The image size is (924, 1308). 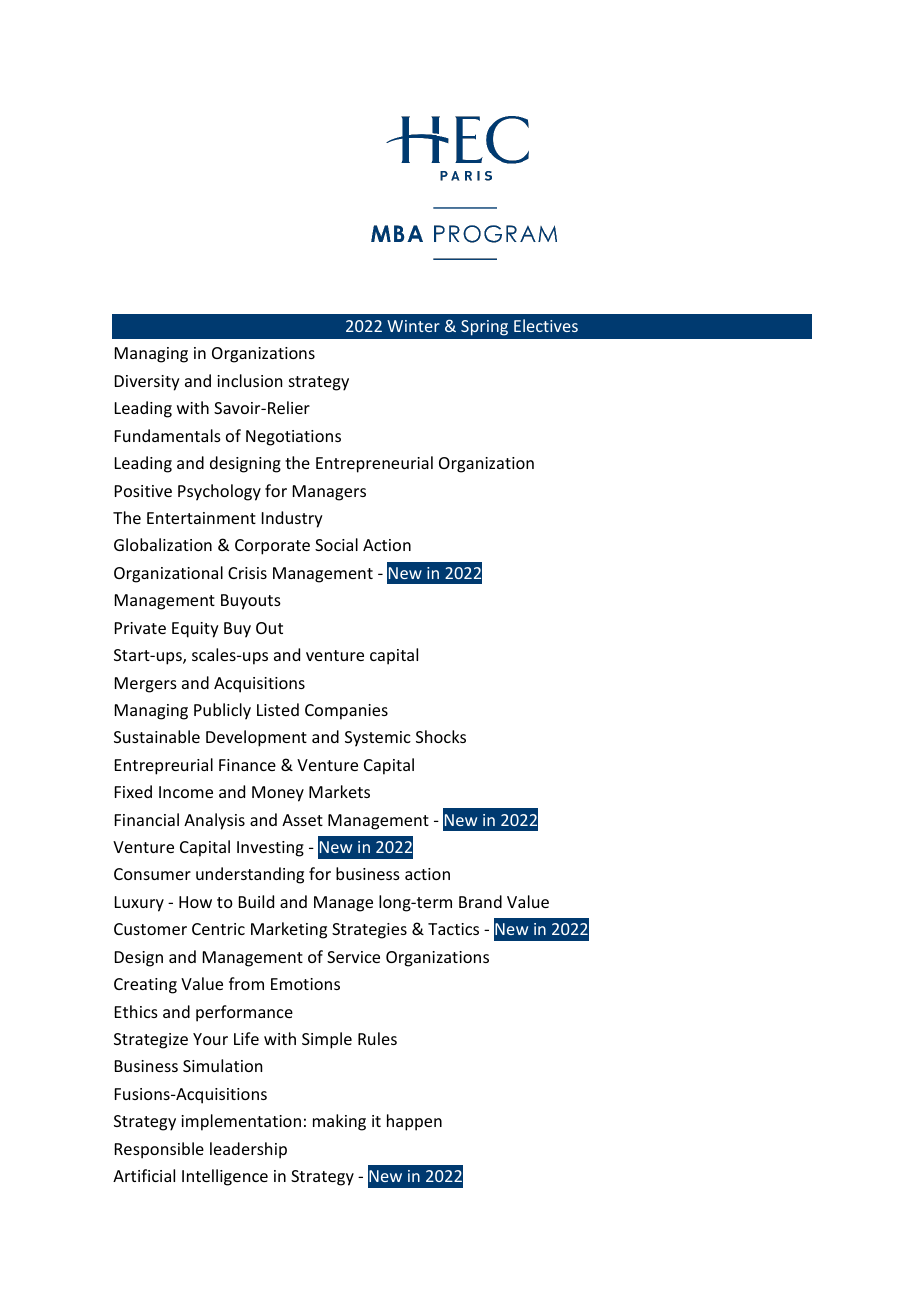 What do you see at coordinates (339, 791) in the screenshot?
I see `Markets` at bounding box center [339, 791].
